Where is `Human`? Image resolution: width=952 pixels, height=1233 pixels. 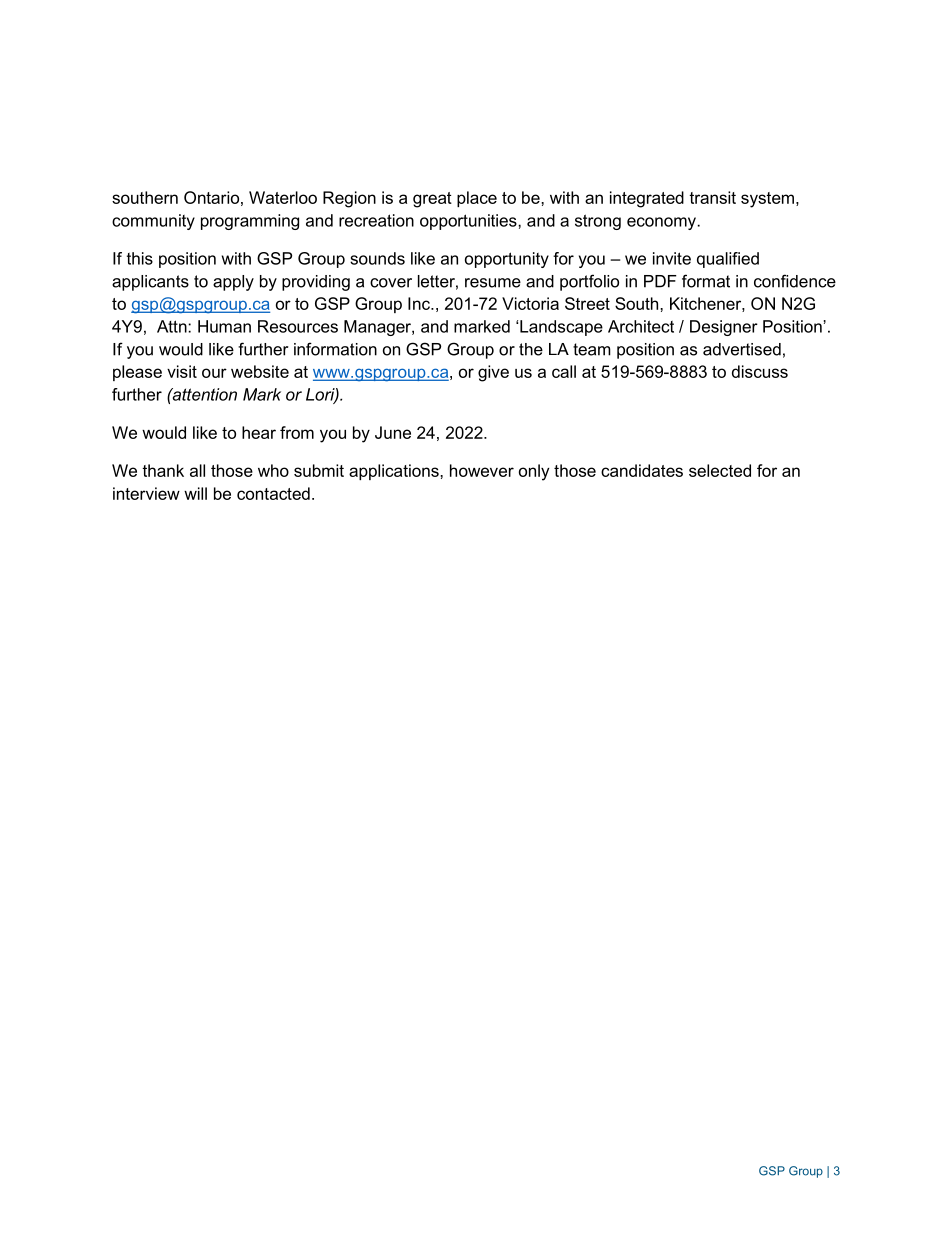 Human is located at coordinates (224, 326).
